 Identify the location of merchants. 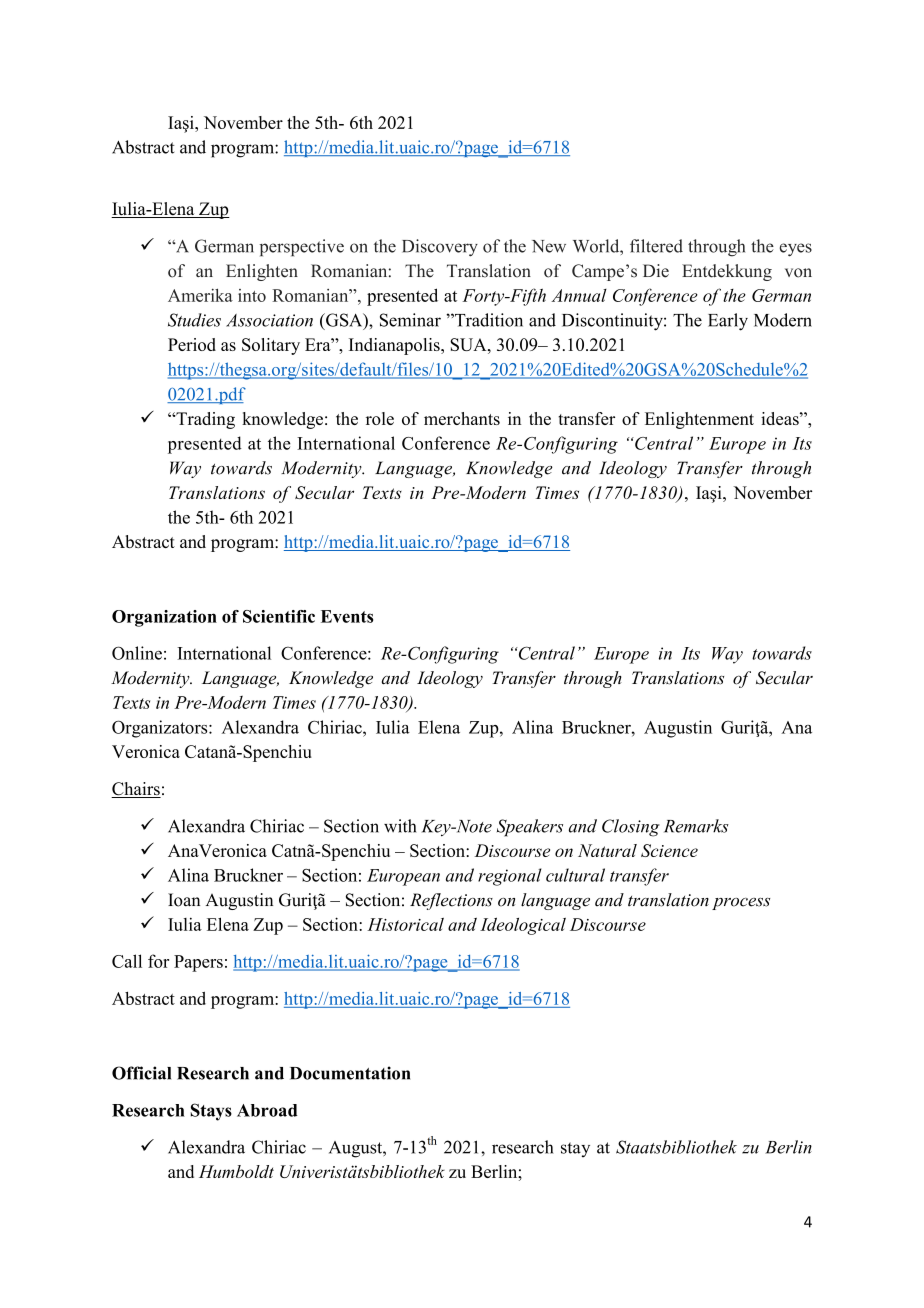
(462, 418).
